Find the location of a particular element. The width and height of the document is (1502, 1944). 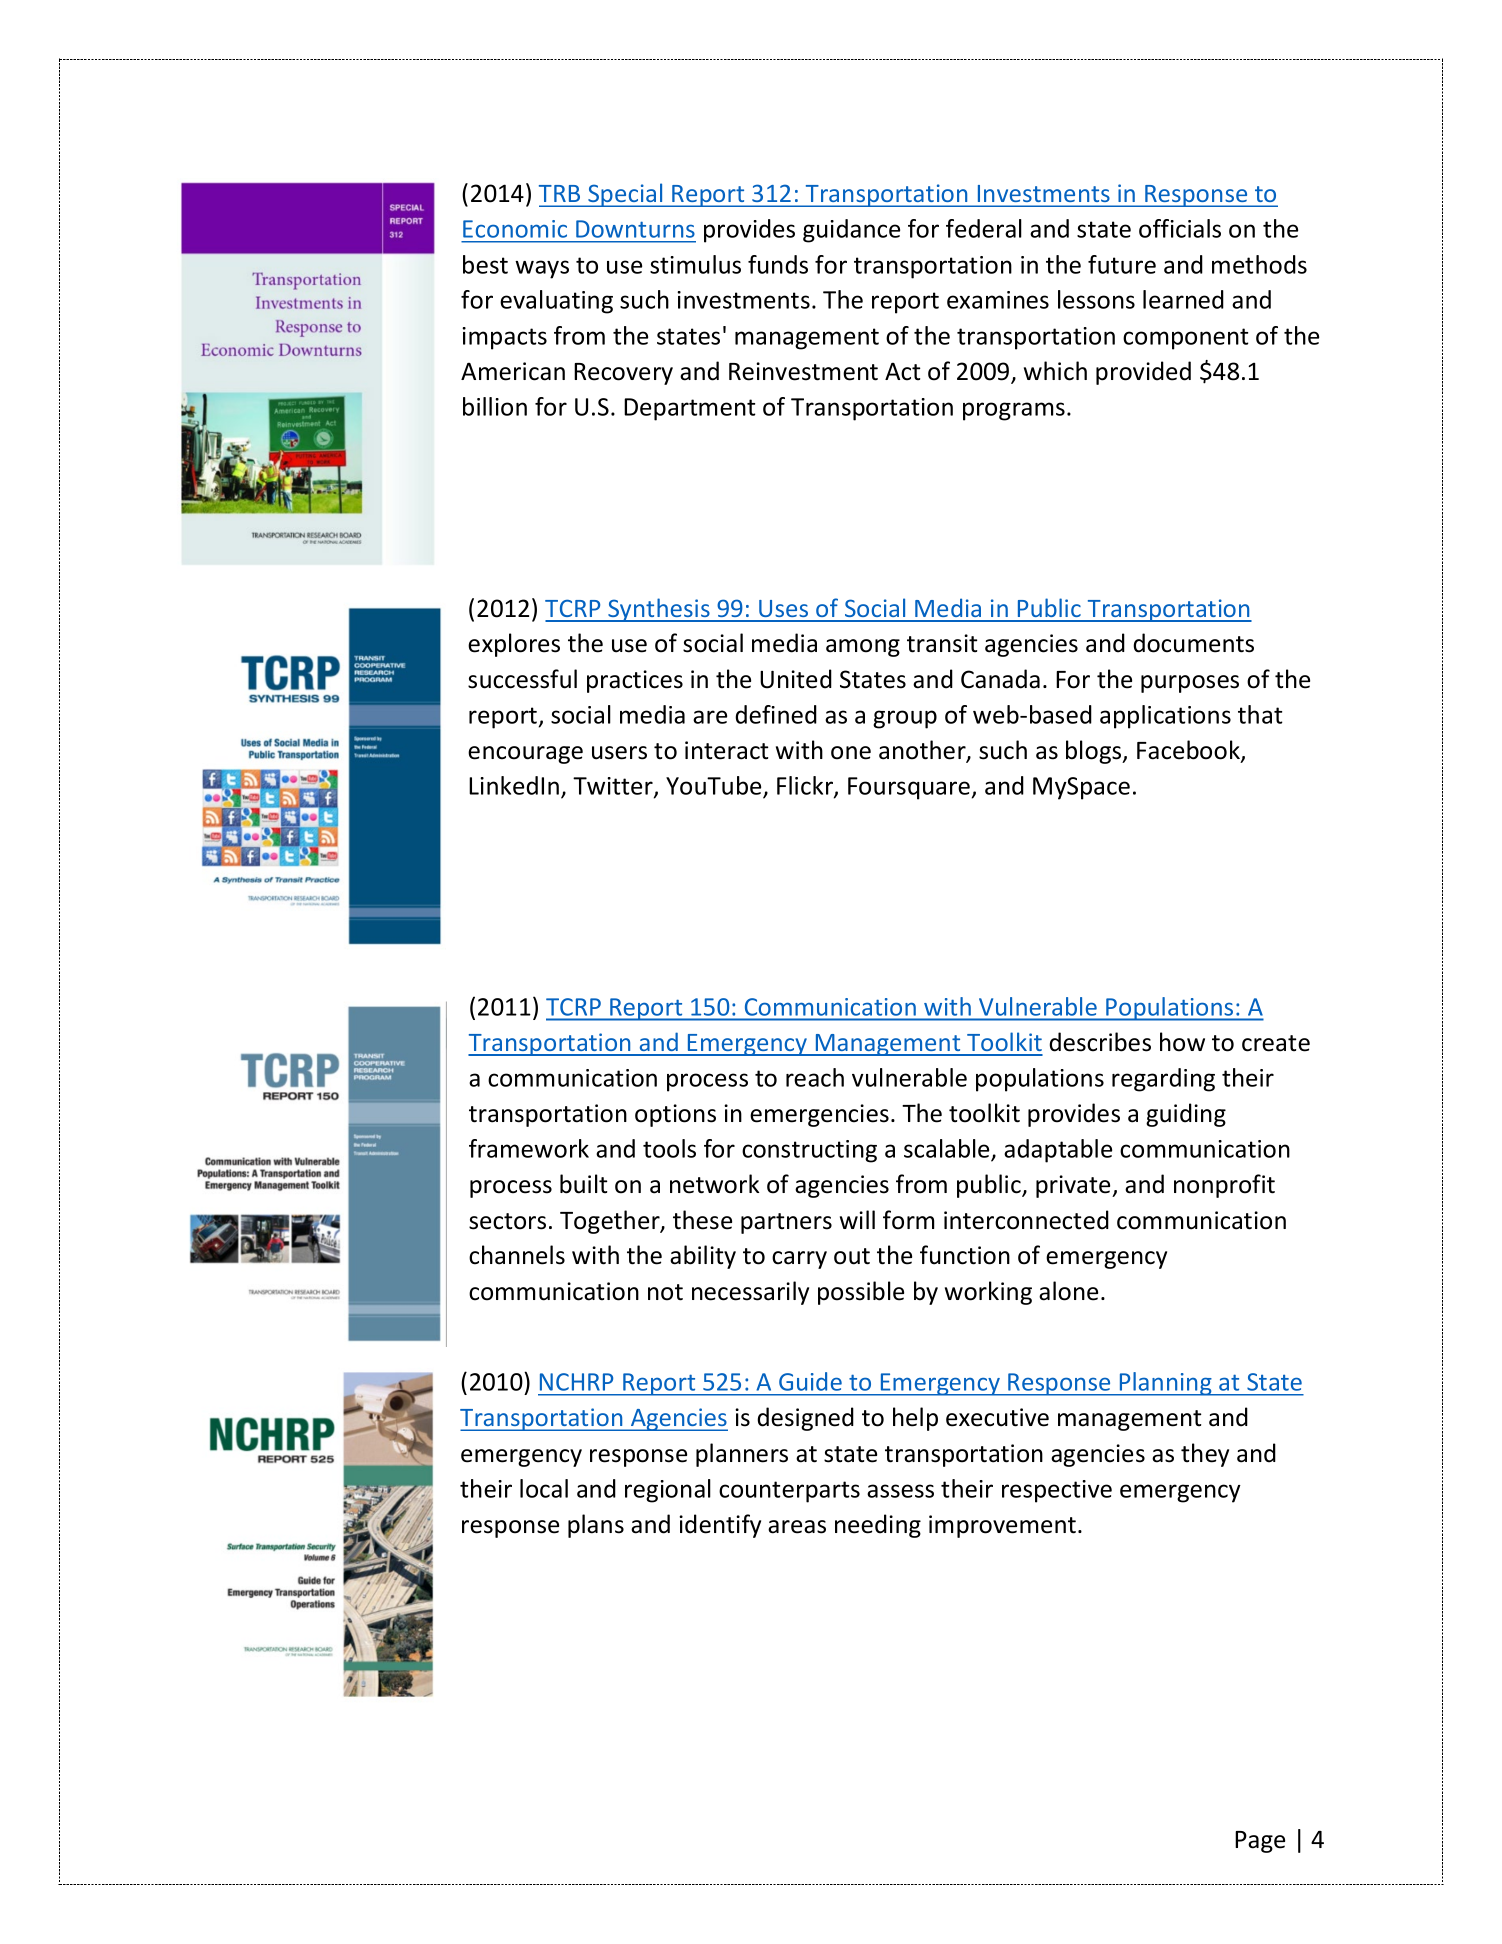

officials is located at coordinates (1180, 228).
